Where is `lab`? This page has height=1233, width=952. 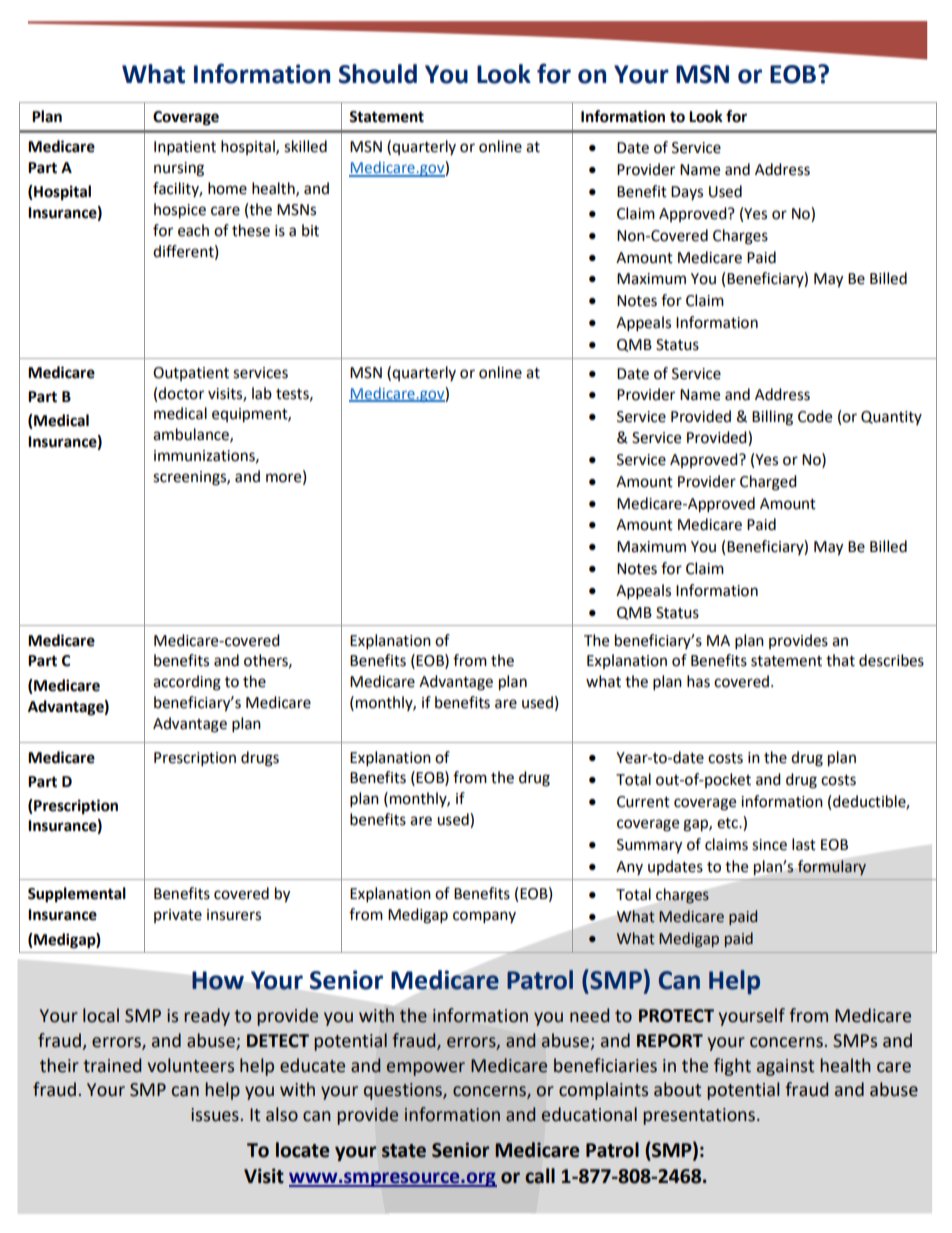 lab is located at coordinates (262, 393).
